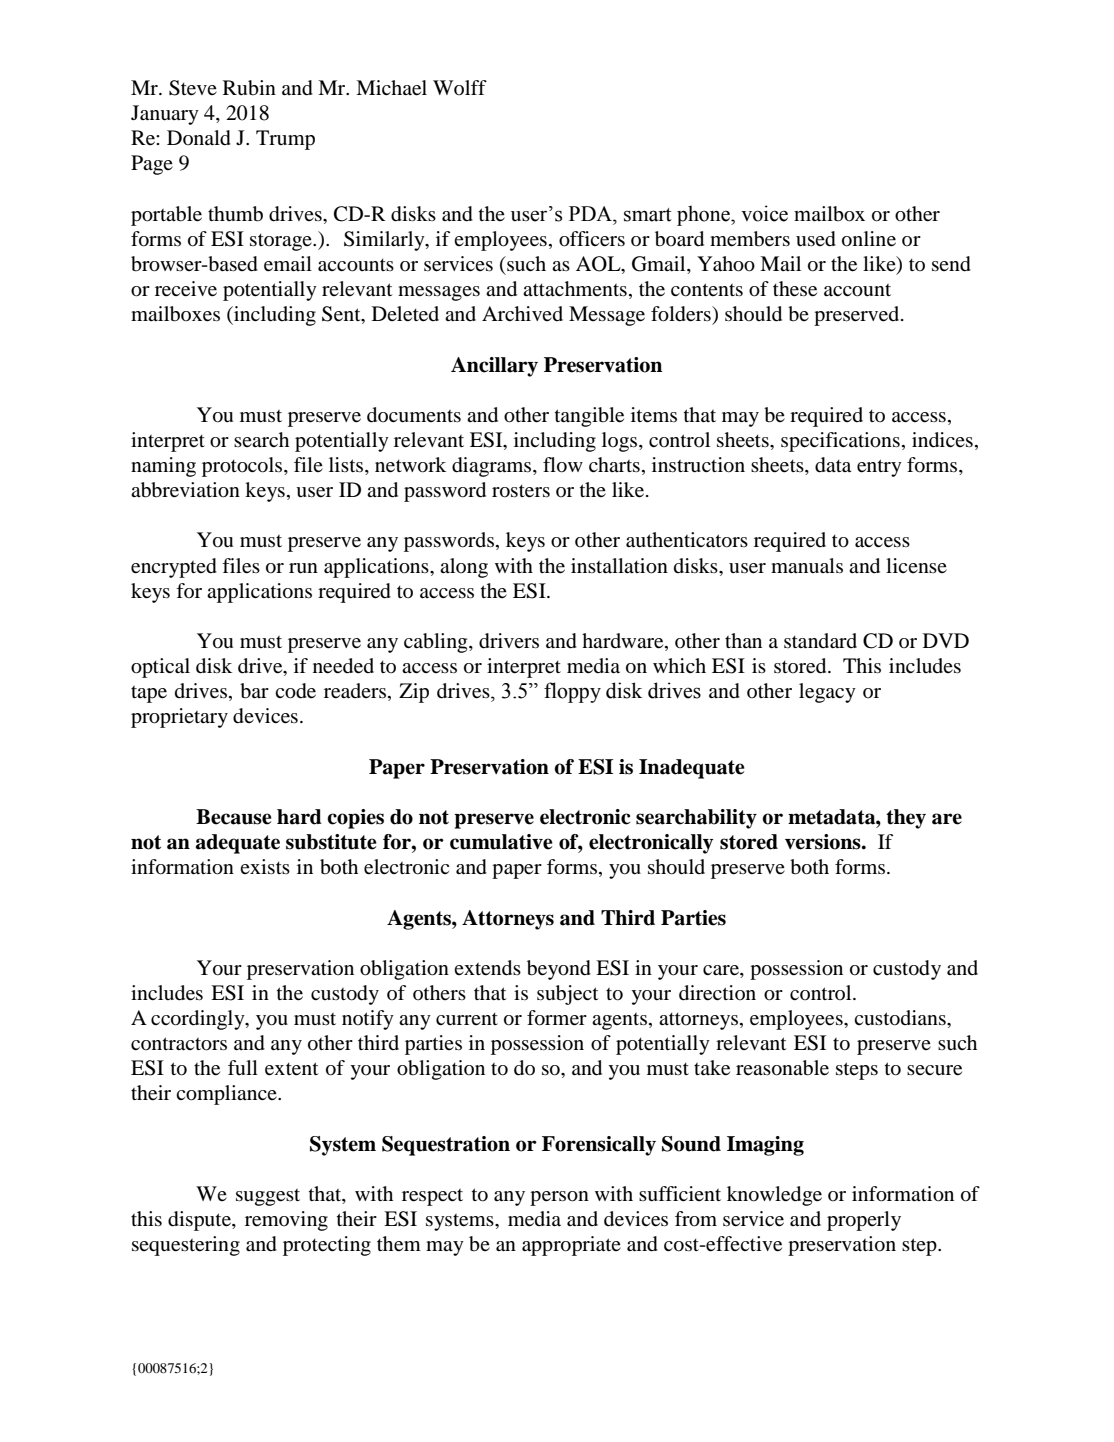 Image resolution: width=1114 pixels, height=1442 pixels. What do you see at coordinates (572, 692) in the screenshot?
I see `floppy` at bounding box center [572, 692].
